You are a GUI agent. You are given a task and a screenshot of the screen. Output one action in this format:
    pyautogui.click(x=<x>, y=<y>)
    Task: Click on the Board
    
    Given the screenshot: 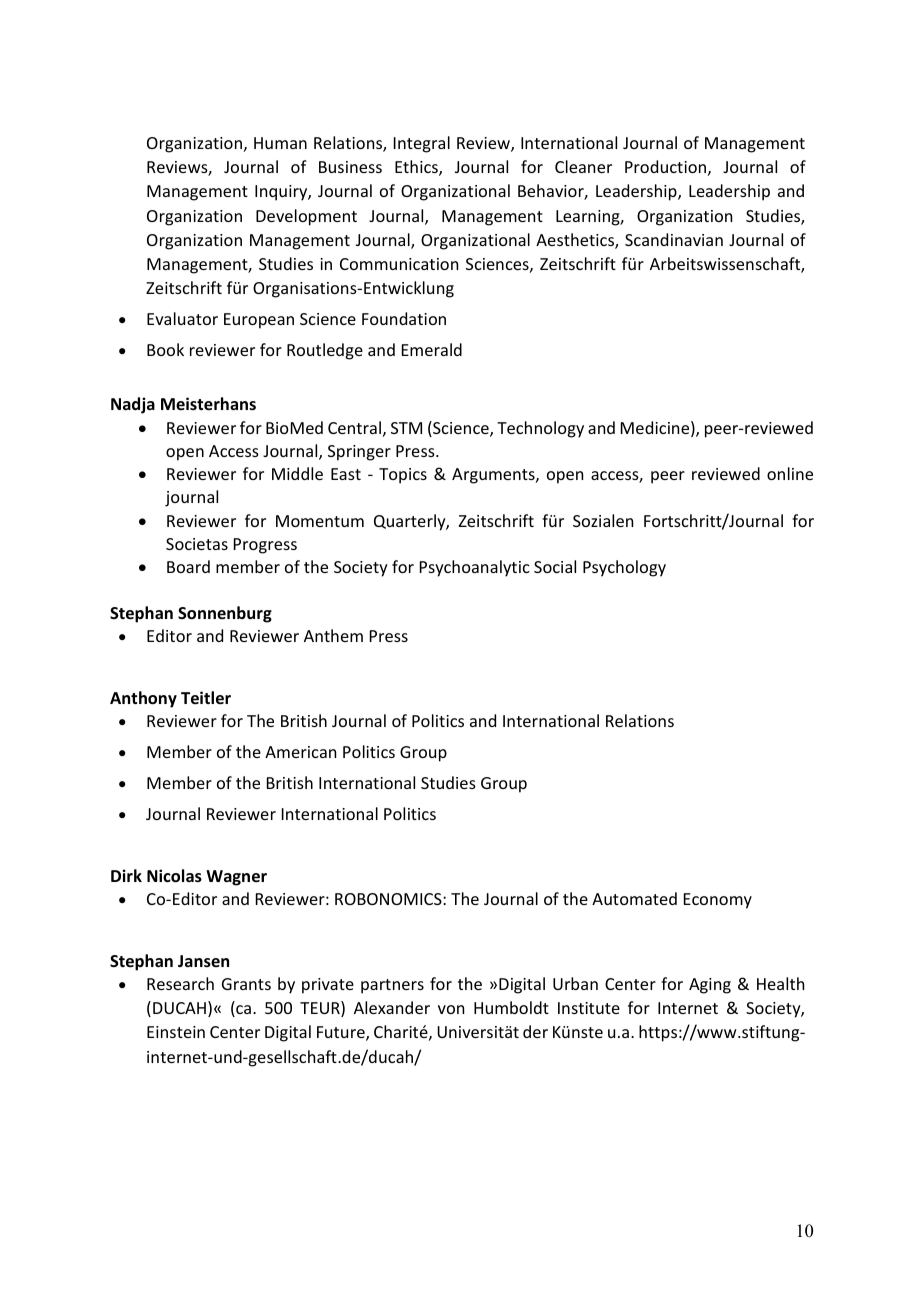 What is the action you would take?
    pyautogui.click(x=188, y=566)
